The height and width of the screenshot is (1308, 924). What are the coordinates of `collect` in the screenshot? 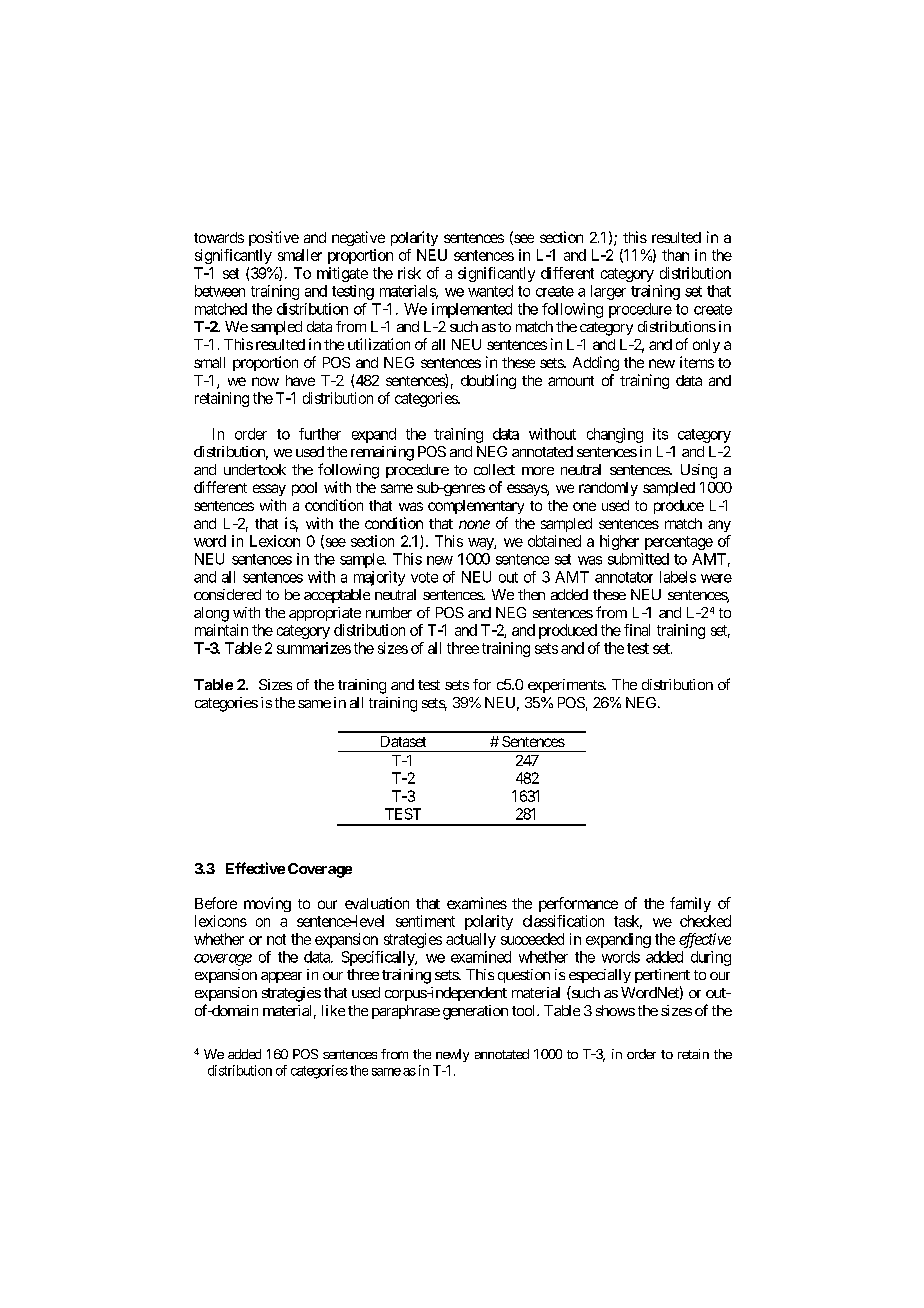 It's located at (494, 469).
